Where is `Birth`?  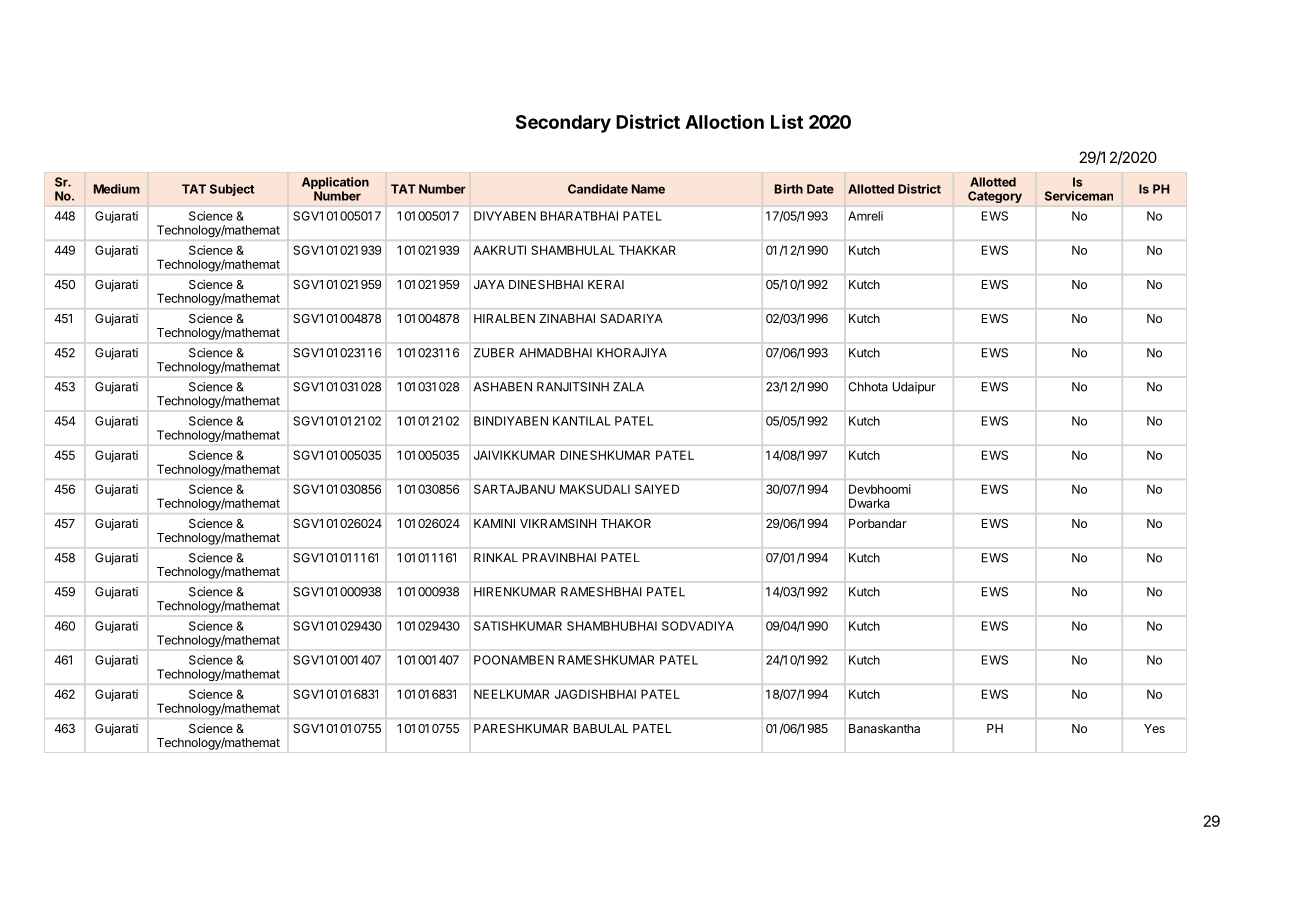
Birth is located at coordinates (789, 189).
